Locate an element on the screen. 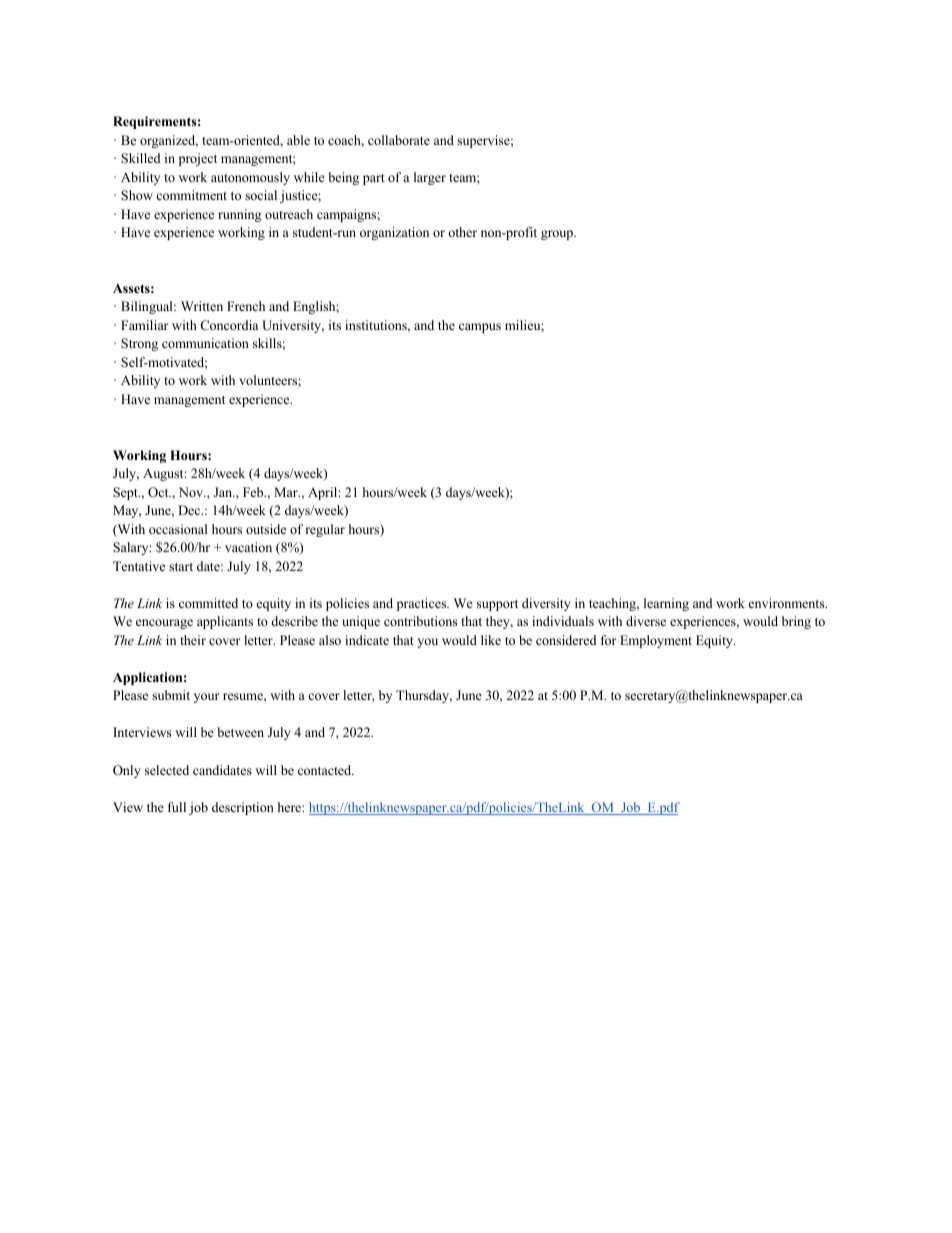 The height and width of the screenshot is (1233, 952). like is located at coordinates (491, 640).
